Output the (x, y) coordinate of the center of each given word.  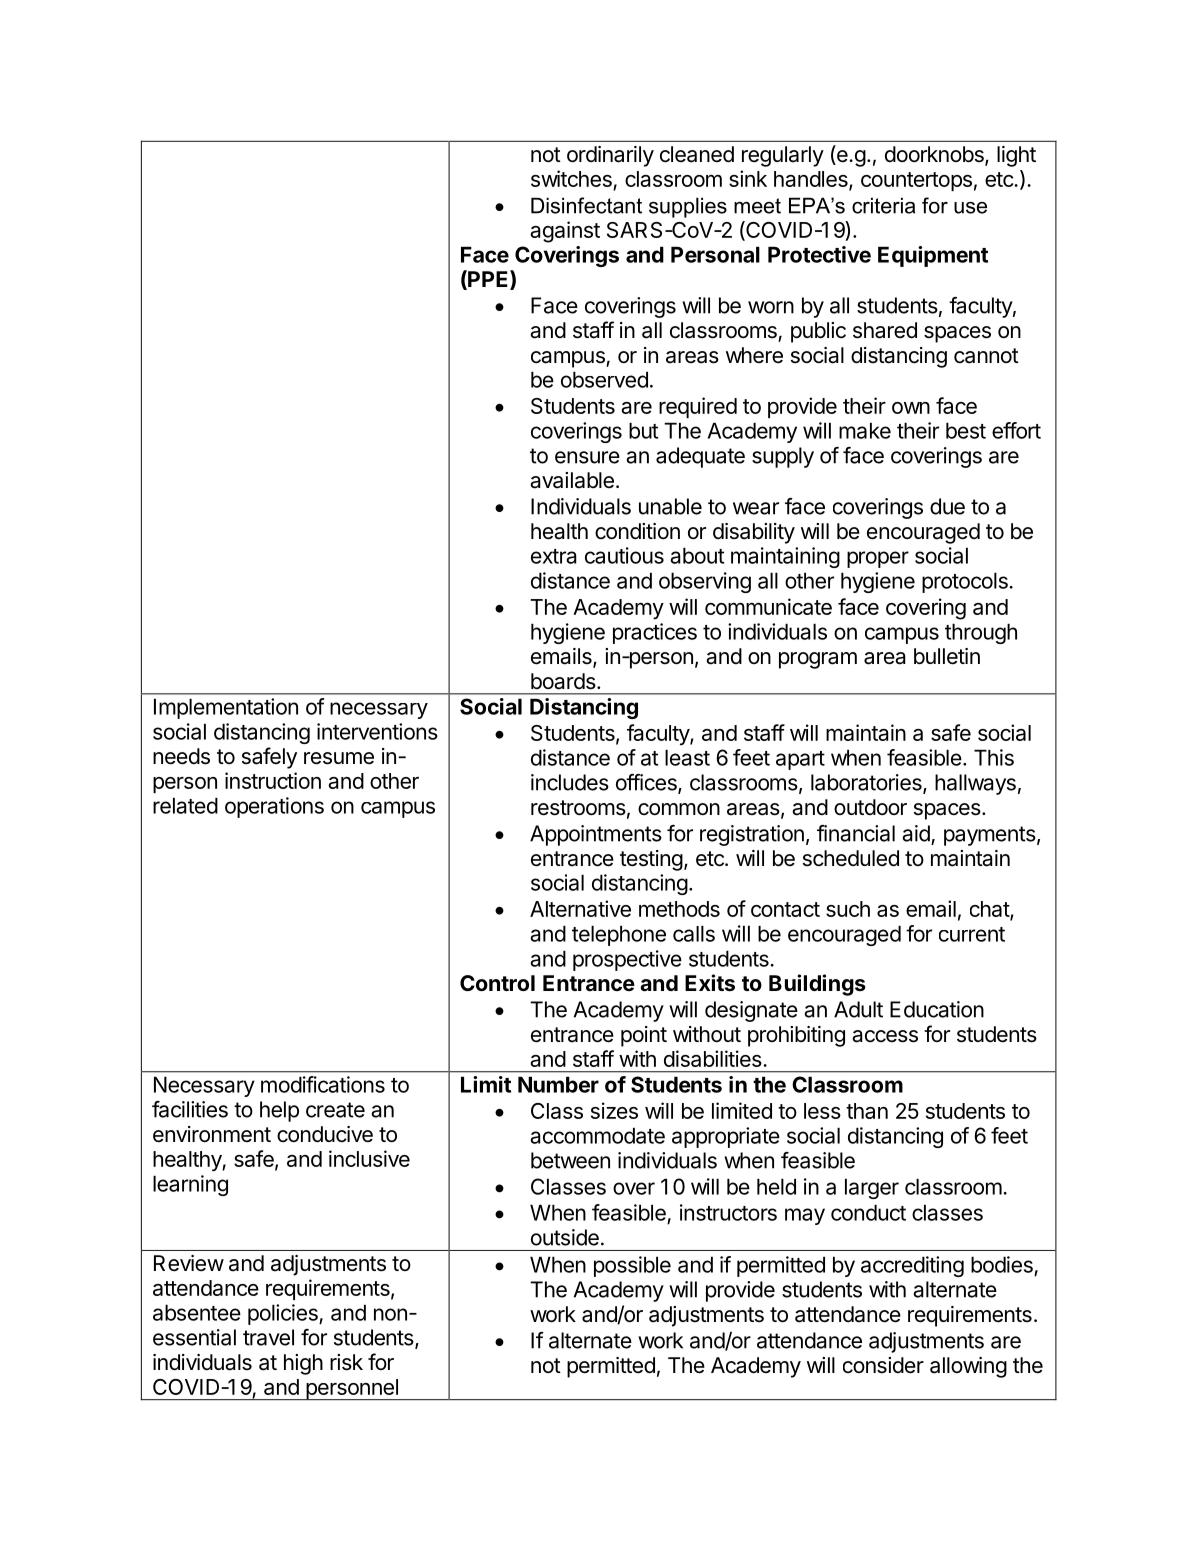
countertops (916, 181)
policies (284, 1314)
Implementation (226, 708)
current (972, 934)
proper (878, 559)
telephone (619, 935)
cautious (624, 555)
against (565, 232)
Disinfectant (586, 205)
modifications (323, 1084)
